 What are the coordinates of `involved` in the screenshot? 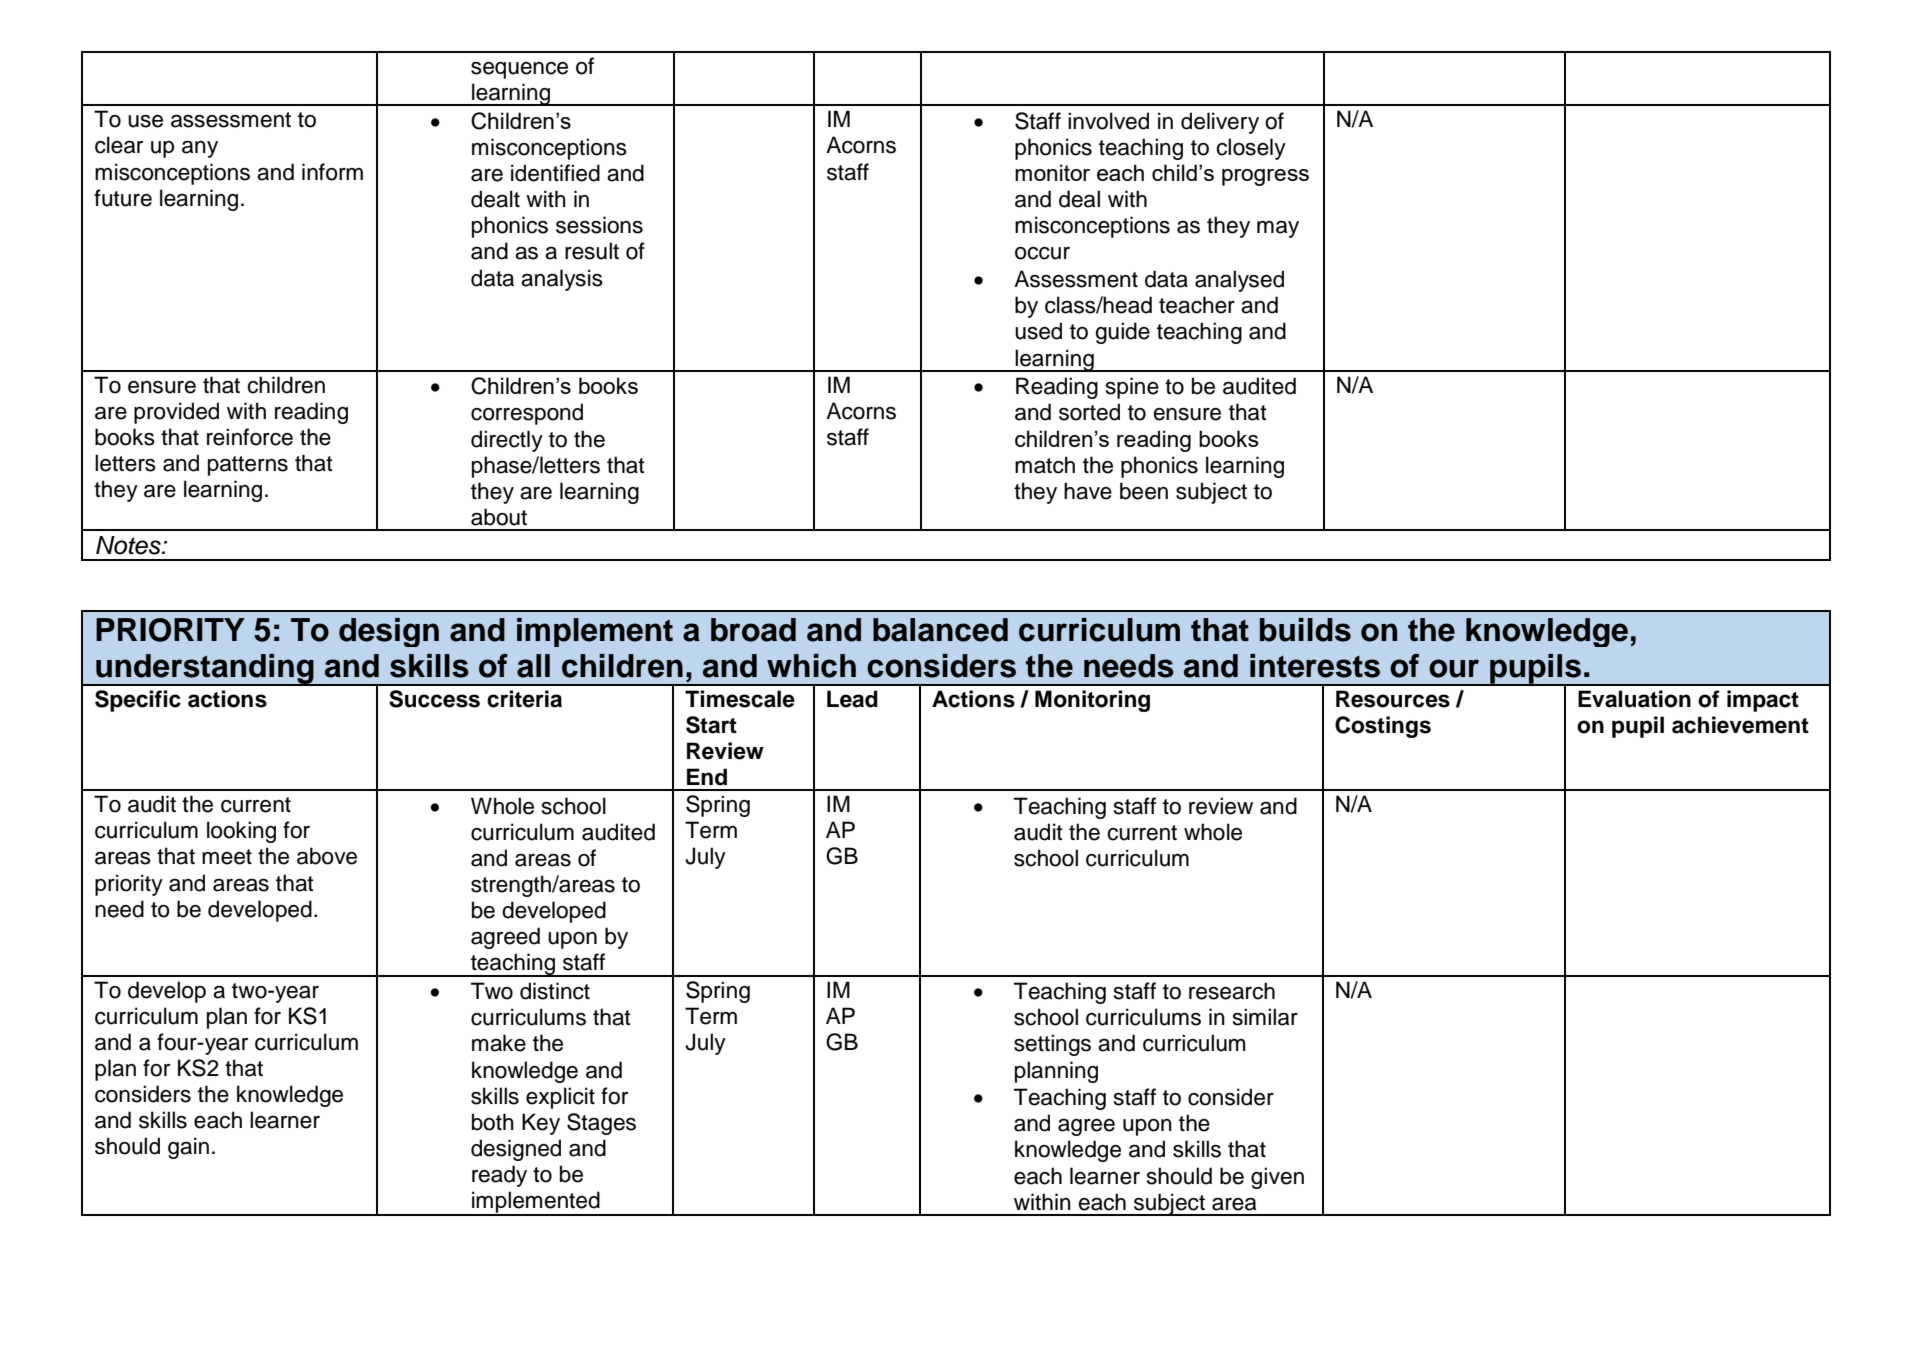 It's located at (1108, 121).
